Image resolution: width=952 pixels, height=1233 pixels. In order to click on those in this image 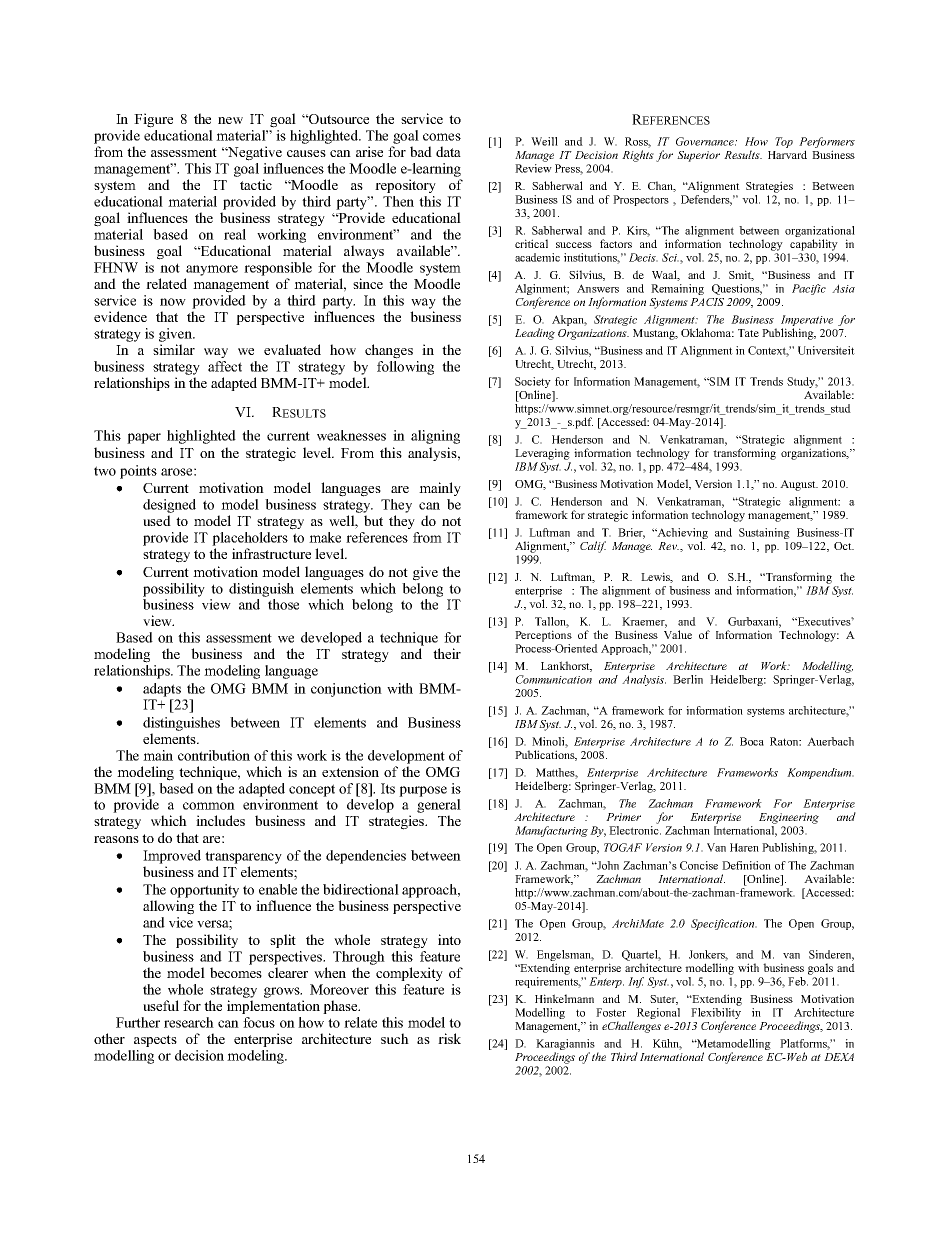, I will do `click(283, 604)`.
